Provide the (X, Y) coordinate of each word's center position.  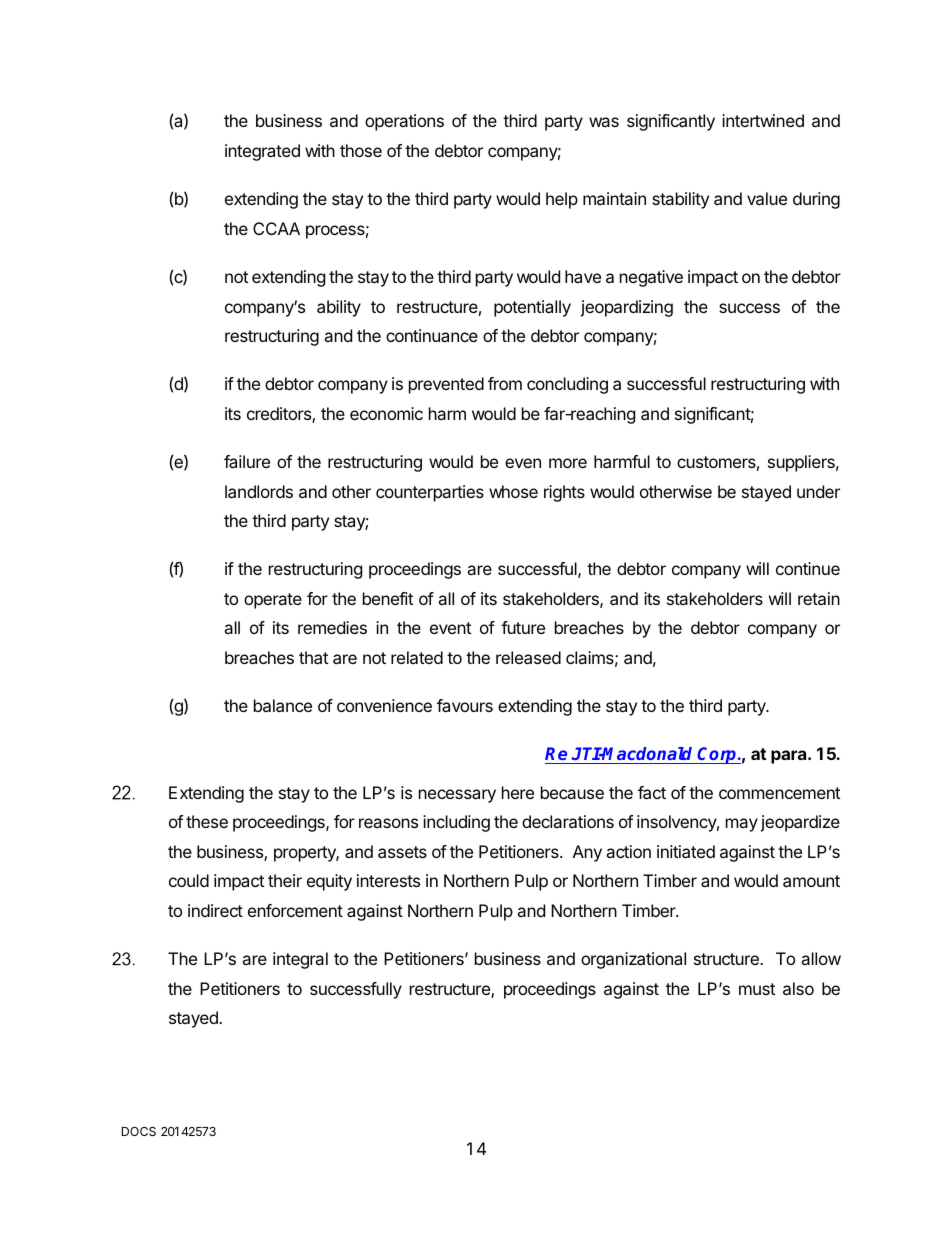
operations (404, 122)
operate (273, 601)
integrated (262, 152)
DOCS (139, 1131)
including (456, 823)
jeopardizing (626, 308)
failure (247, 461)
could (189, 880)
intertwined (763, 120)
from (505, 383)
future (523, 627)
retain (819, 598)
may (742, 825)
